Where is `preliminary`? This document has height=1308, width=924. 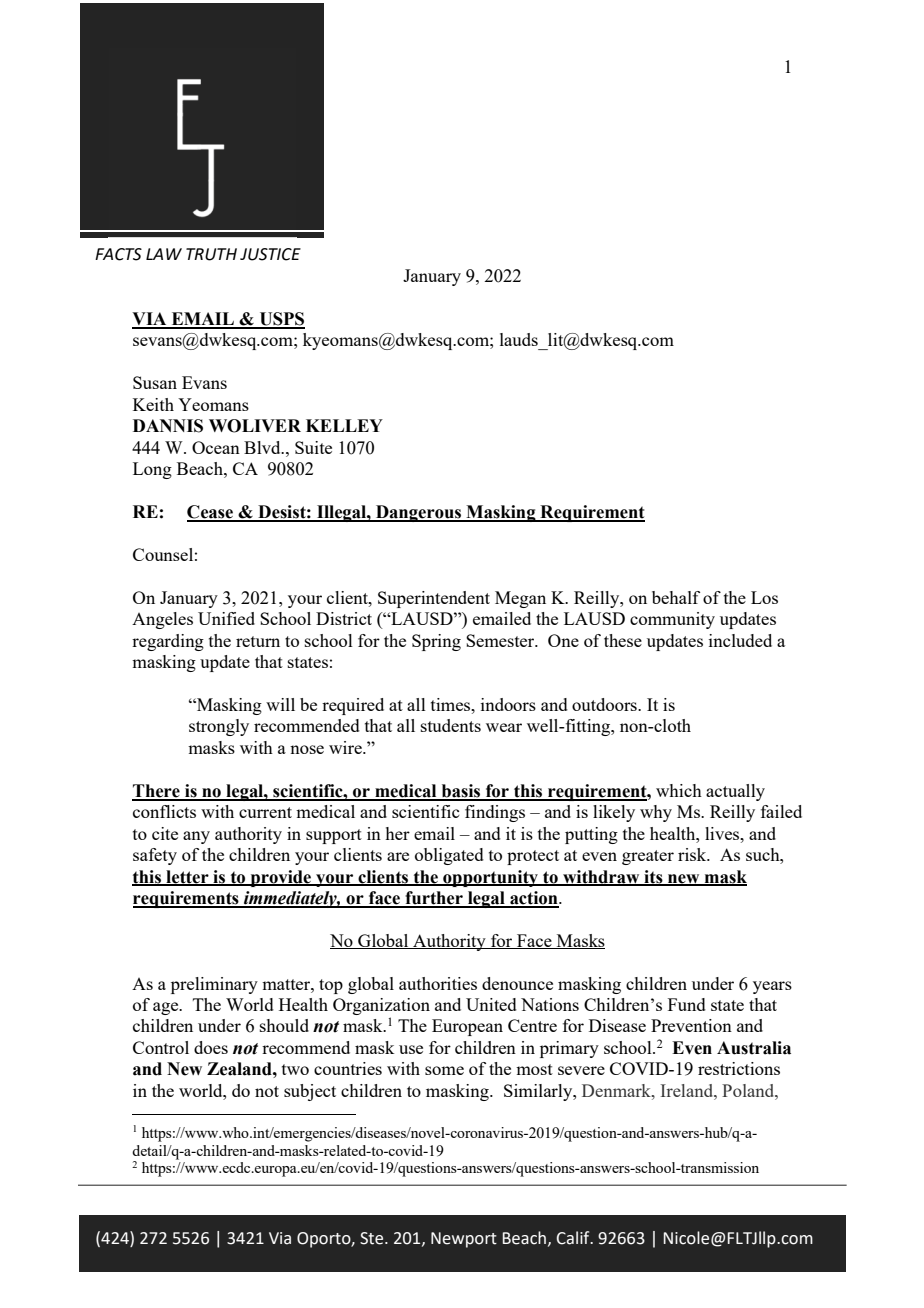
preliminary is located at coordinates (214, 985).
